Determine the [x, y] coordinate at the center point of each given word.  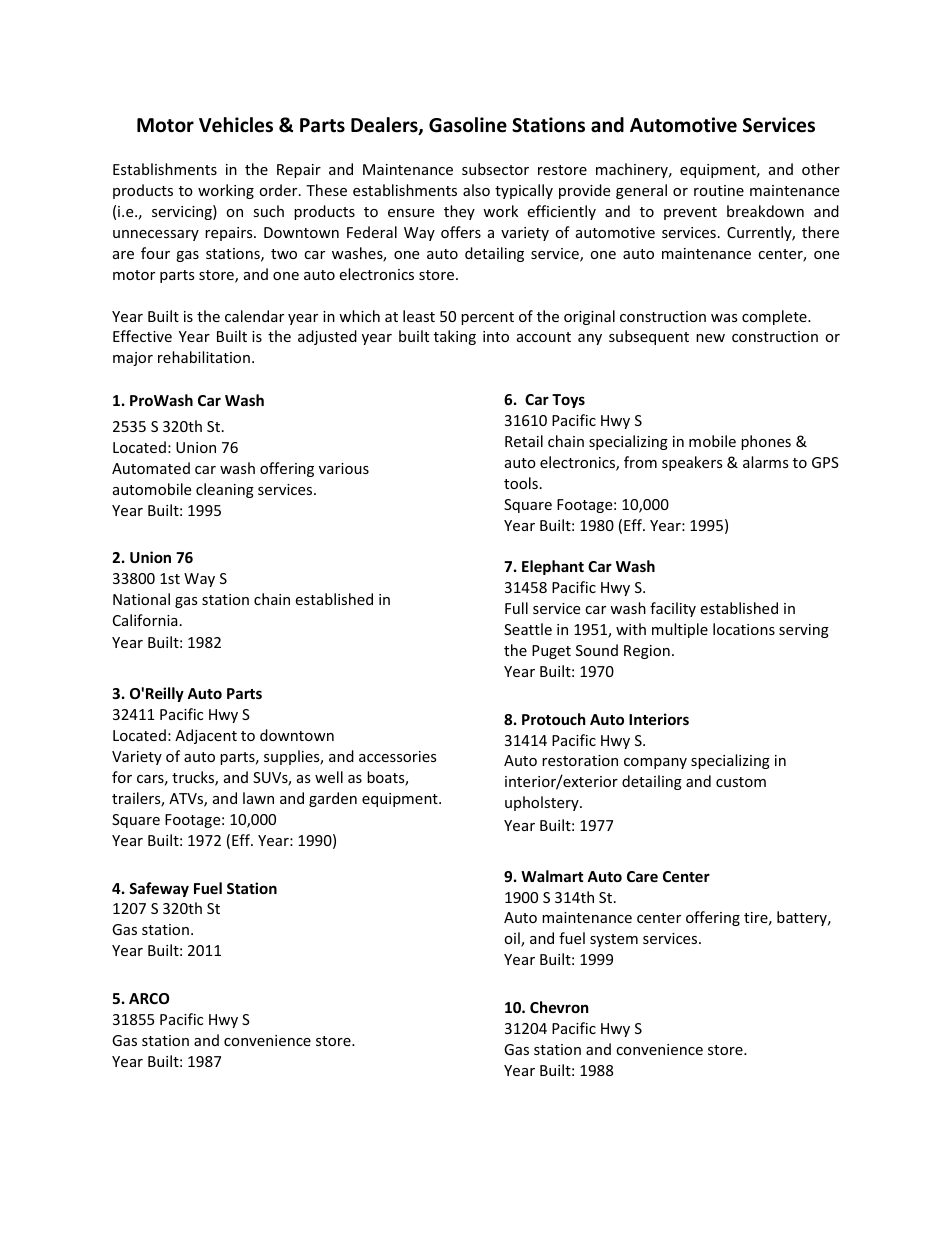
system [614, 940]
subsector [495, 169]
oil [513, 939]
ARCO [149, 998]
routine [719, 190]
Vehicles [236, 125]
